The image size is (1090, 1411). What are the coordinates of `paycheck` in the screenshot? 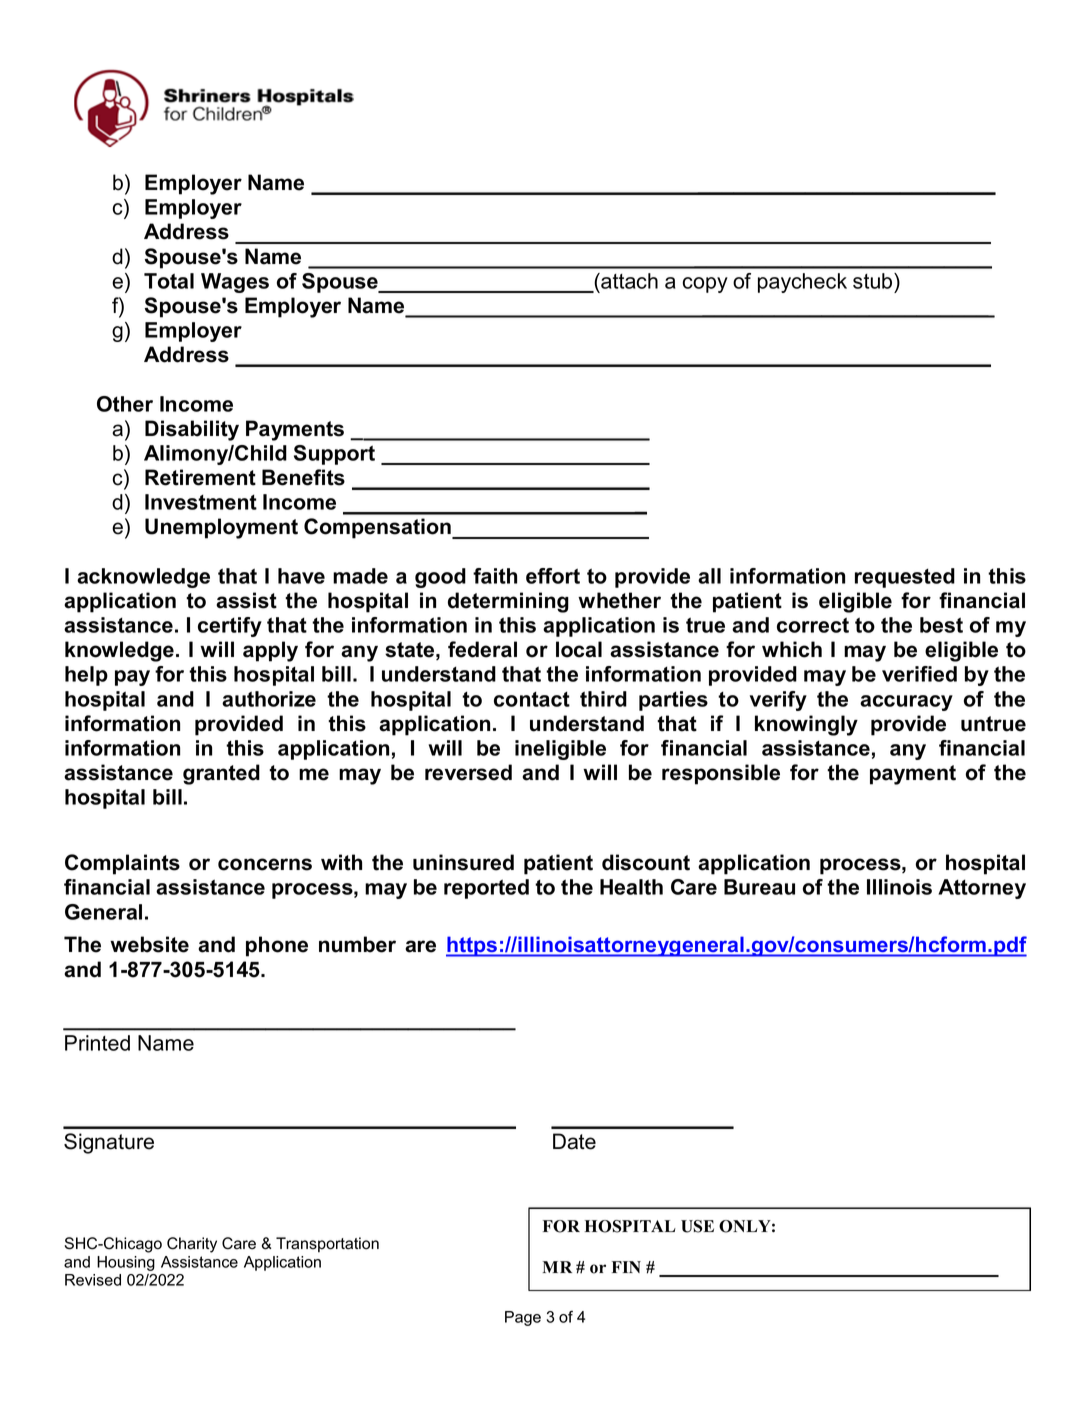 It's located at (802, 283).
